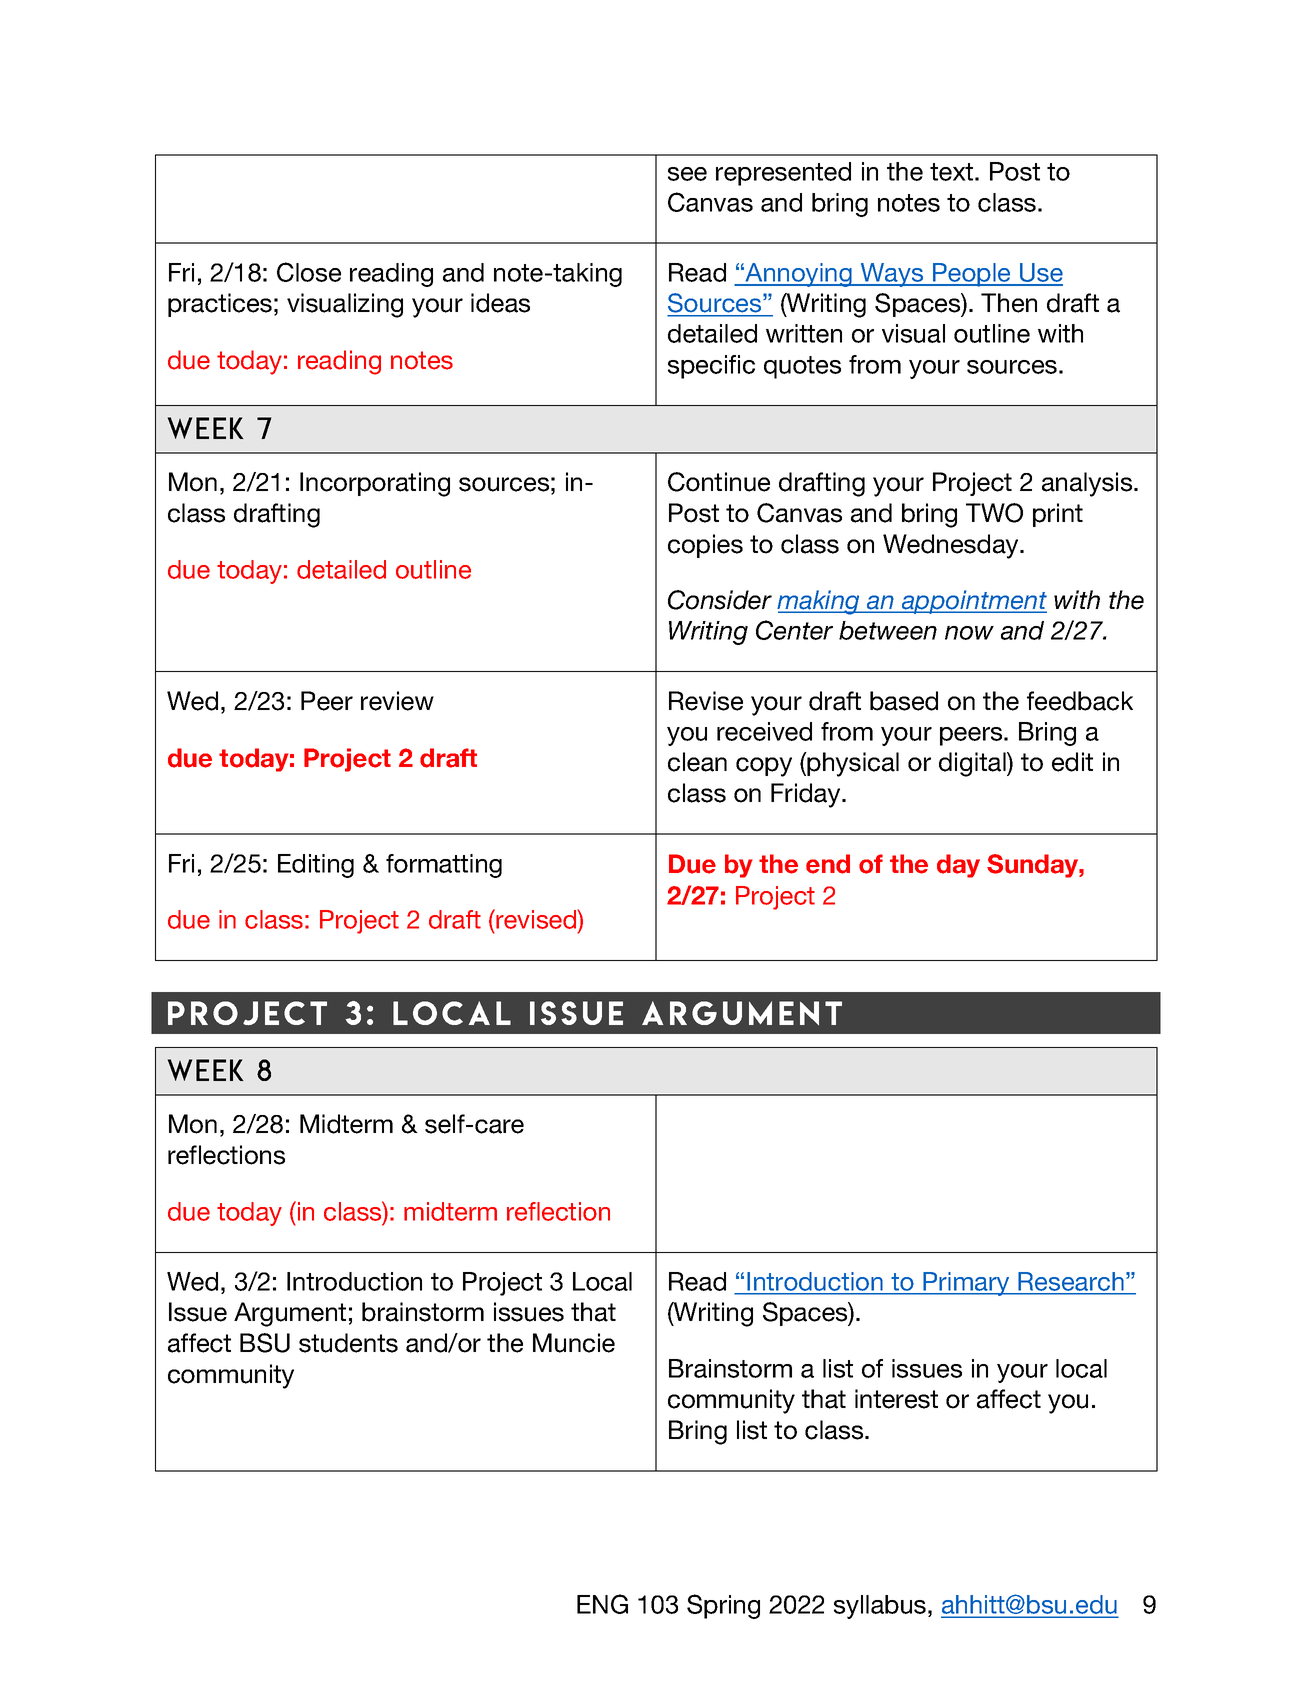 This screenshot has width=1311, height=1696. Describe the element at coordinates (309, 272) in the screenshot. I see `Close` at that location.
